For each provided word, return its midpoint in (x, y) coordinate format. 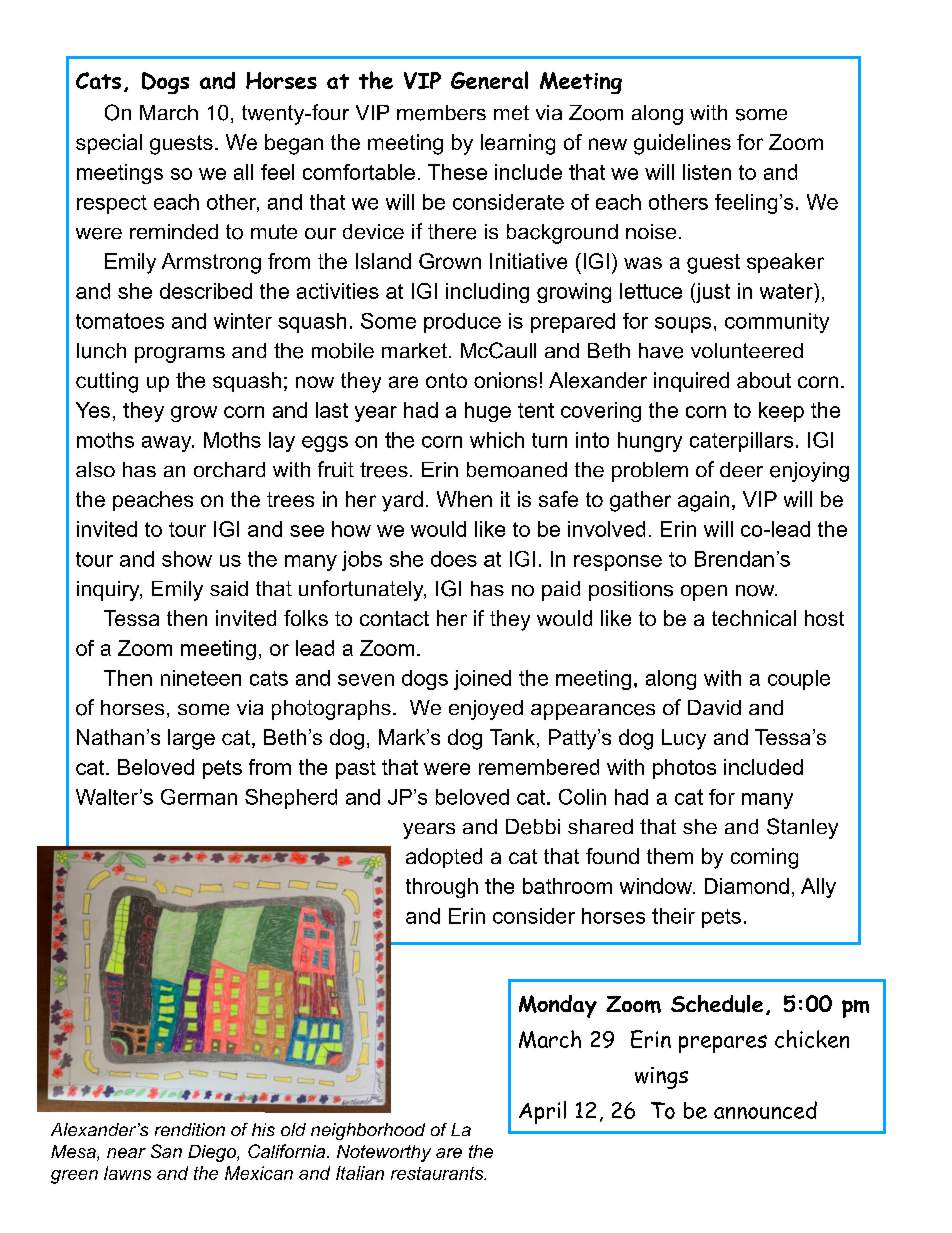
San (166, 1151)
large (191, 739)
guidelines (682, 144)
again (703, 501)
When (464, 499)
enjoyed (486, 710)
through (442, 888)
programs (180, 355)
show (187, 559)
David (714, 707)
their (673, 916)
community (777, 323)
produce (462, 323)
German (199, 797)
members (441, 113)
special (109, 144)
